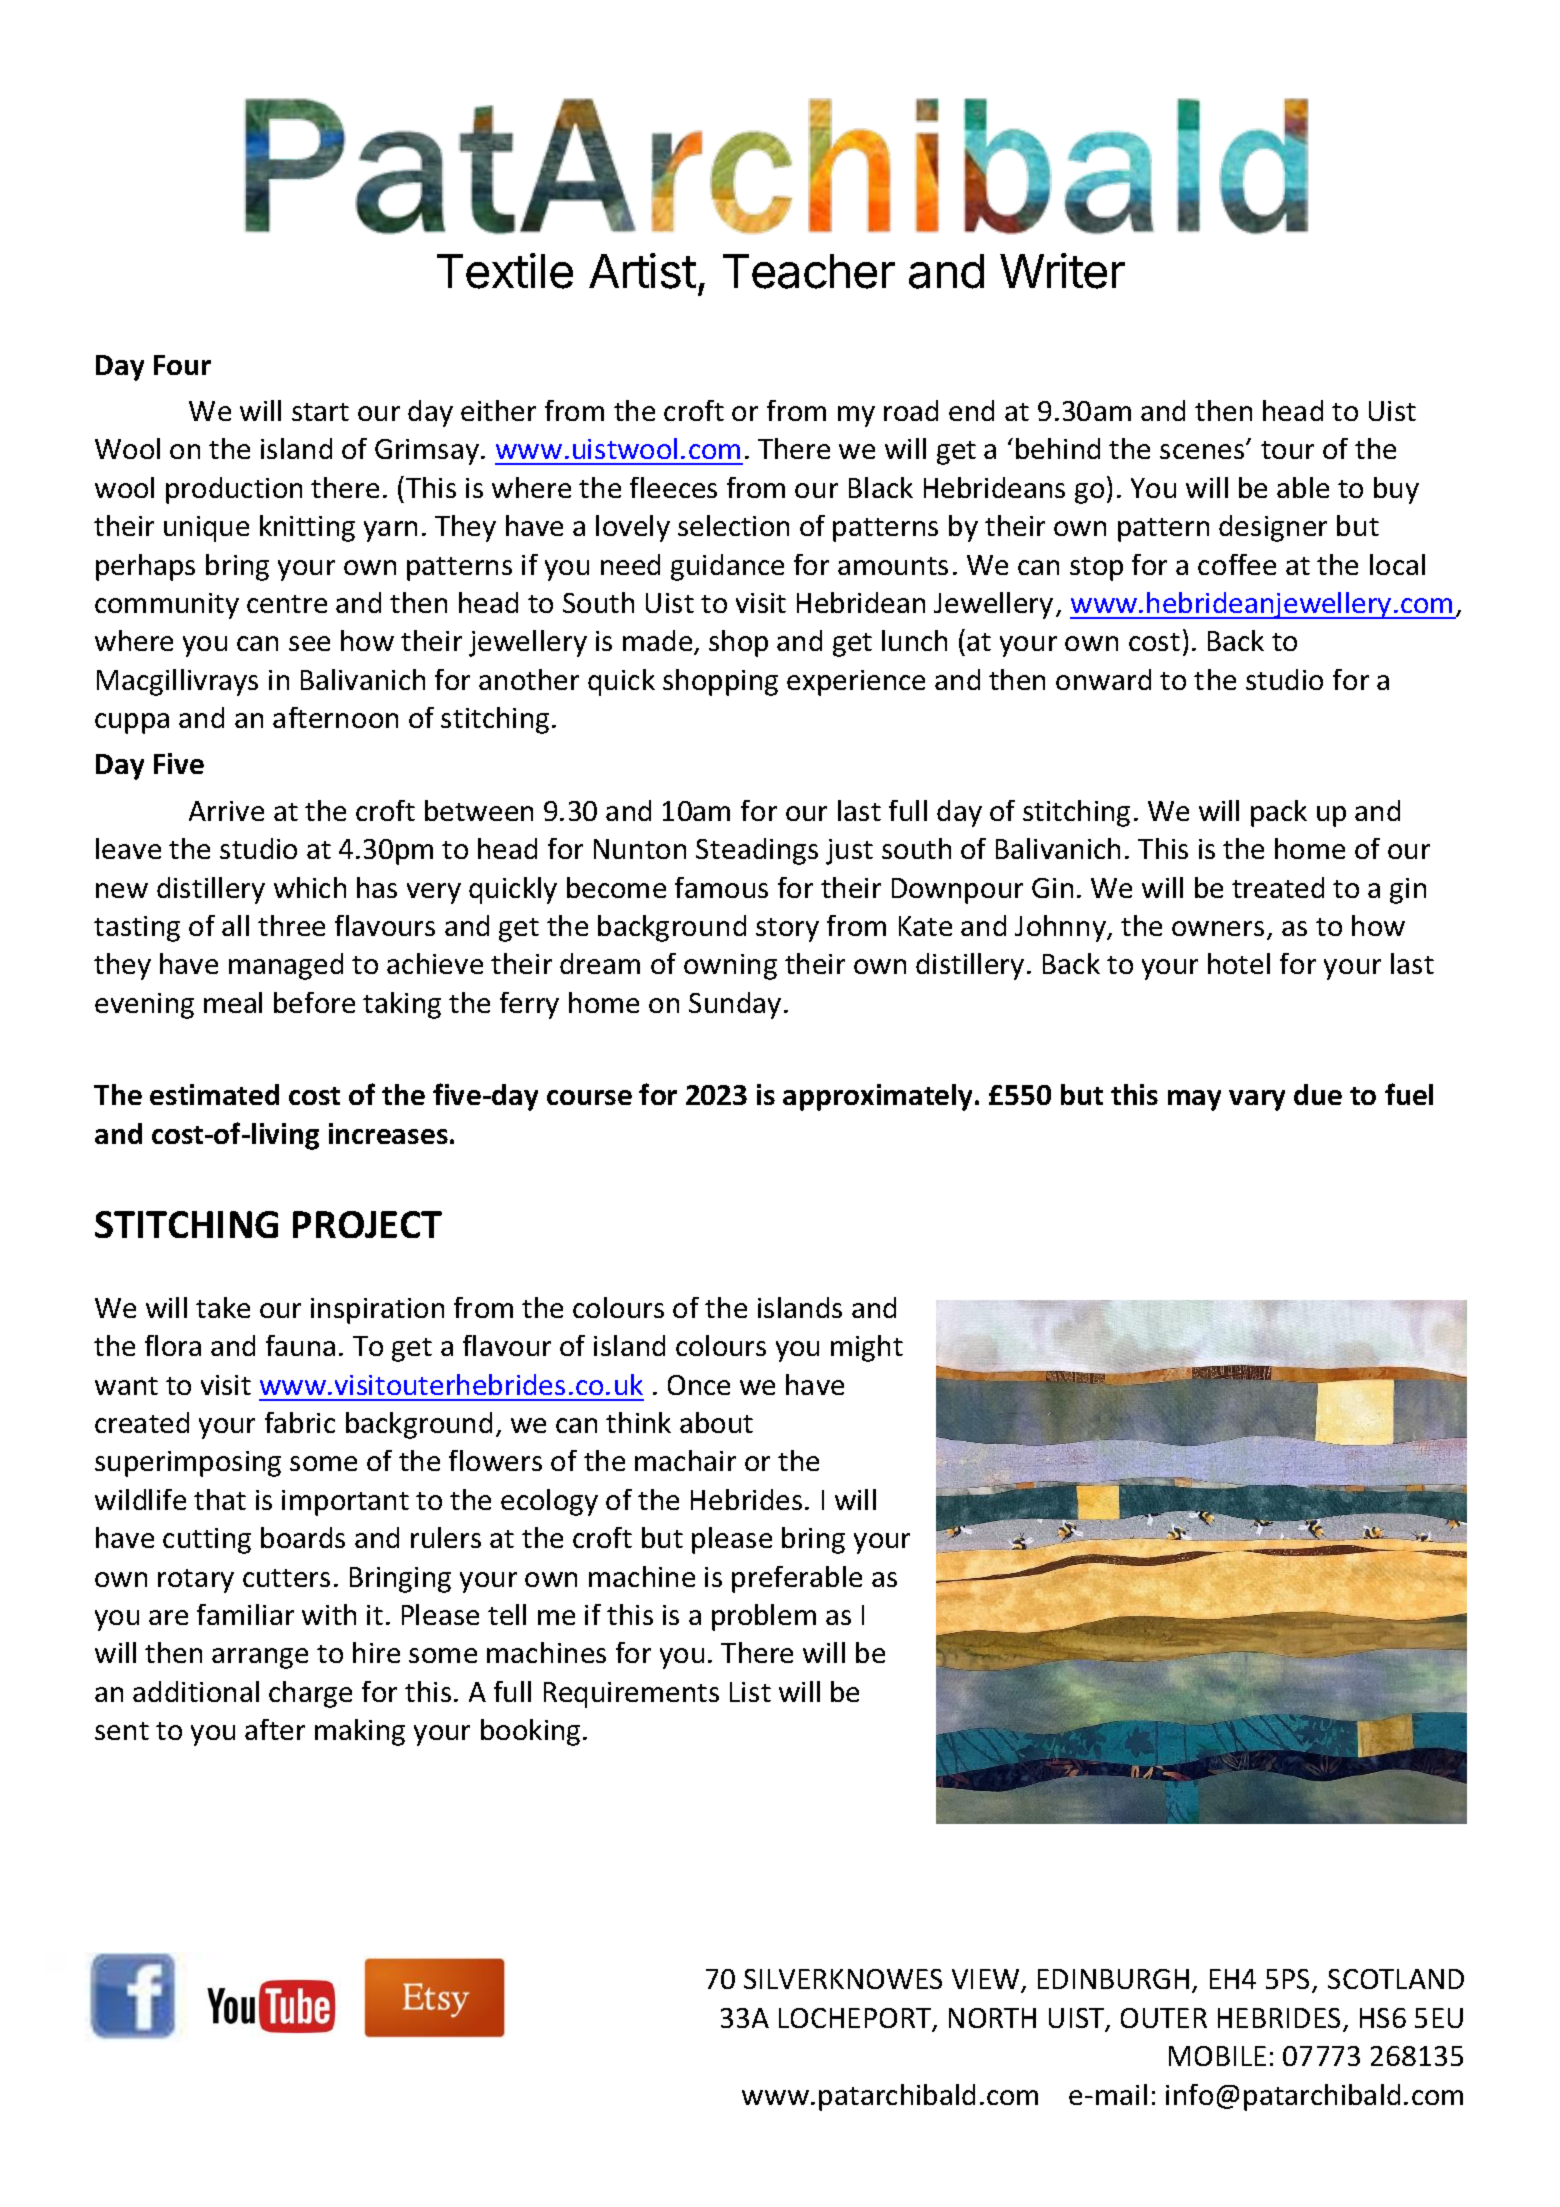 This screenshot has width=1560, height=2207. I want to click on fabric, so click(300, 1422).
